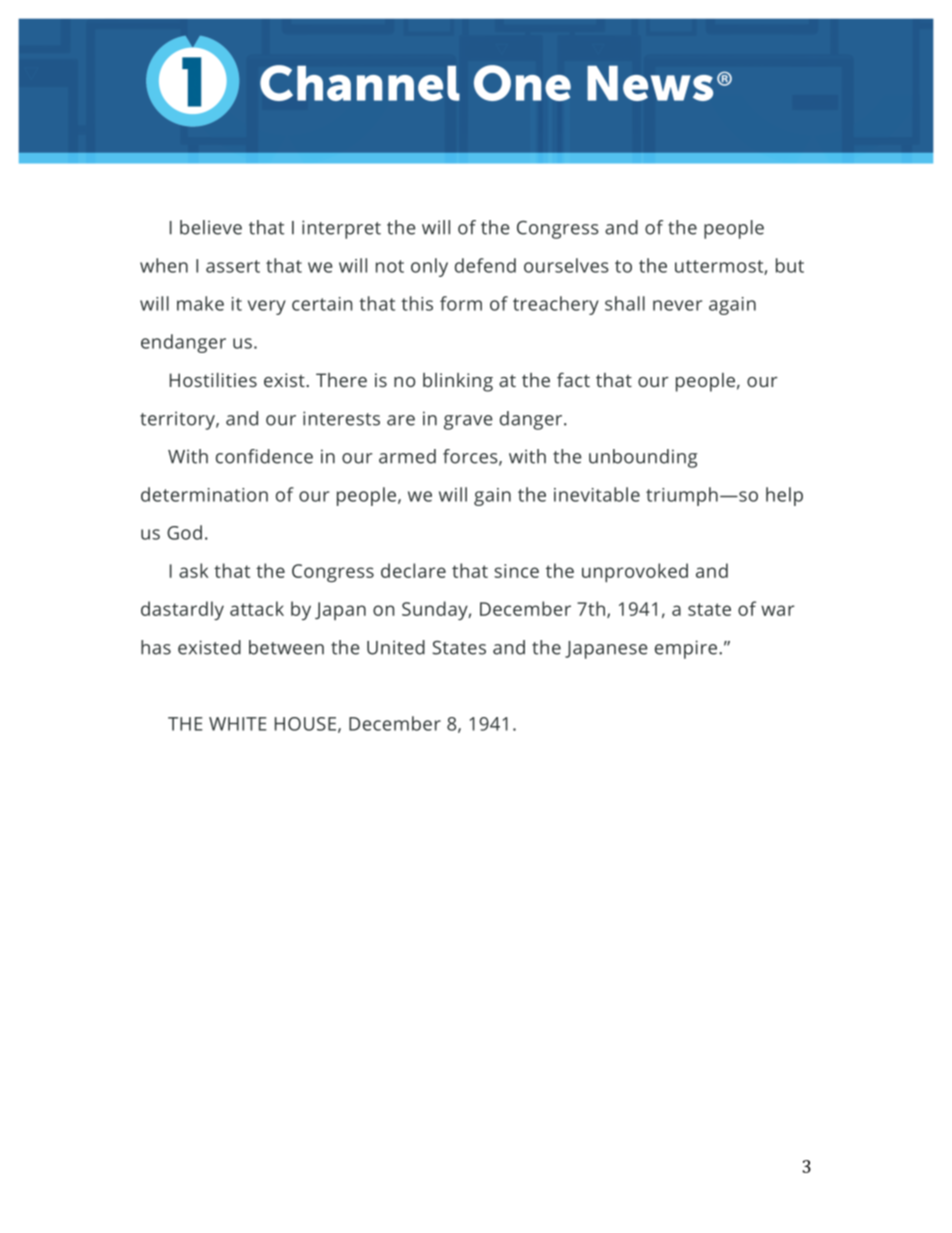 The image size is (952, 1233). I want to click on but, so click(790, 265).
